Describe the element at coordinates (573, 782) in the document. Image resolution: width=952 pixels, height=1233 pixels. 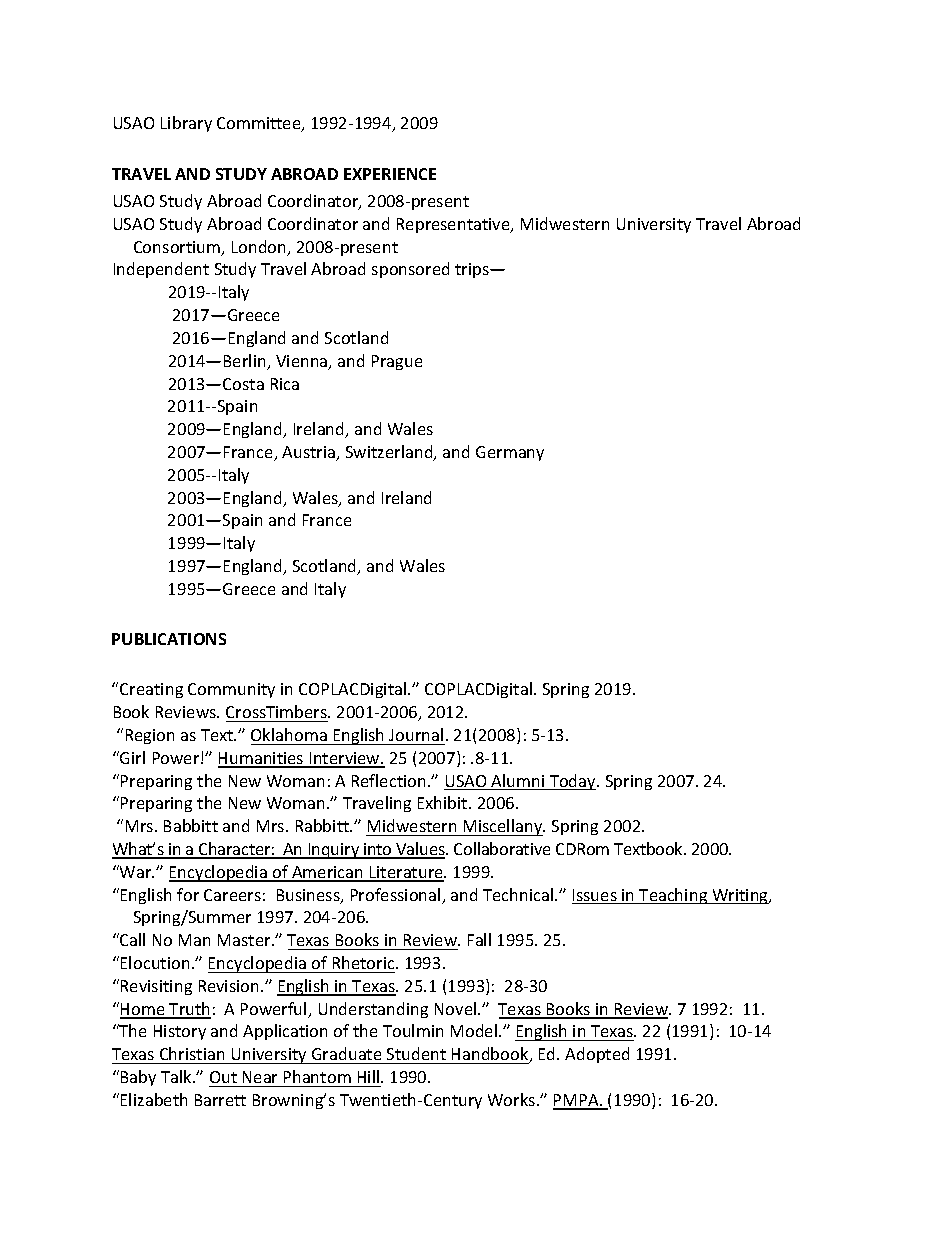
I see `Today` at that location.
